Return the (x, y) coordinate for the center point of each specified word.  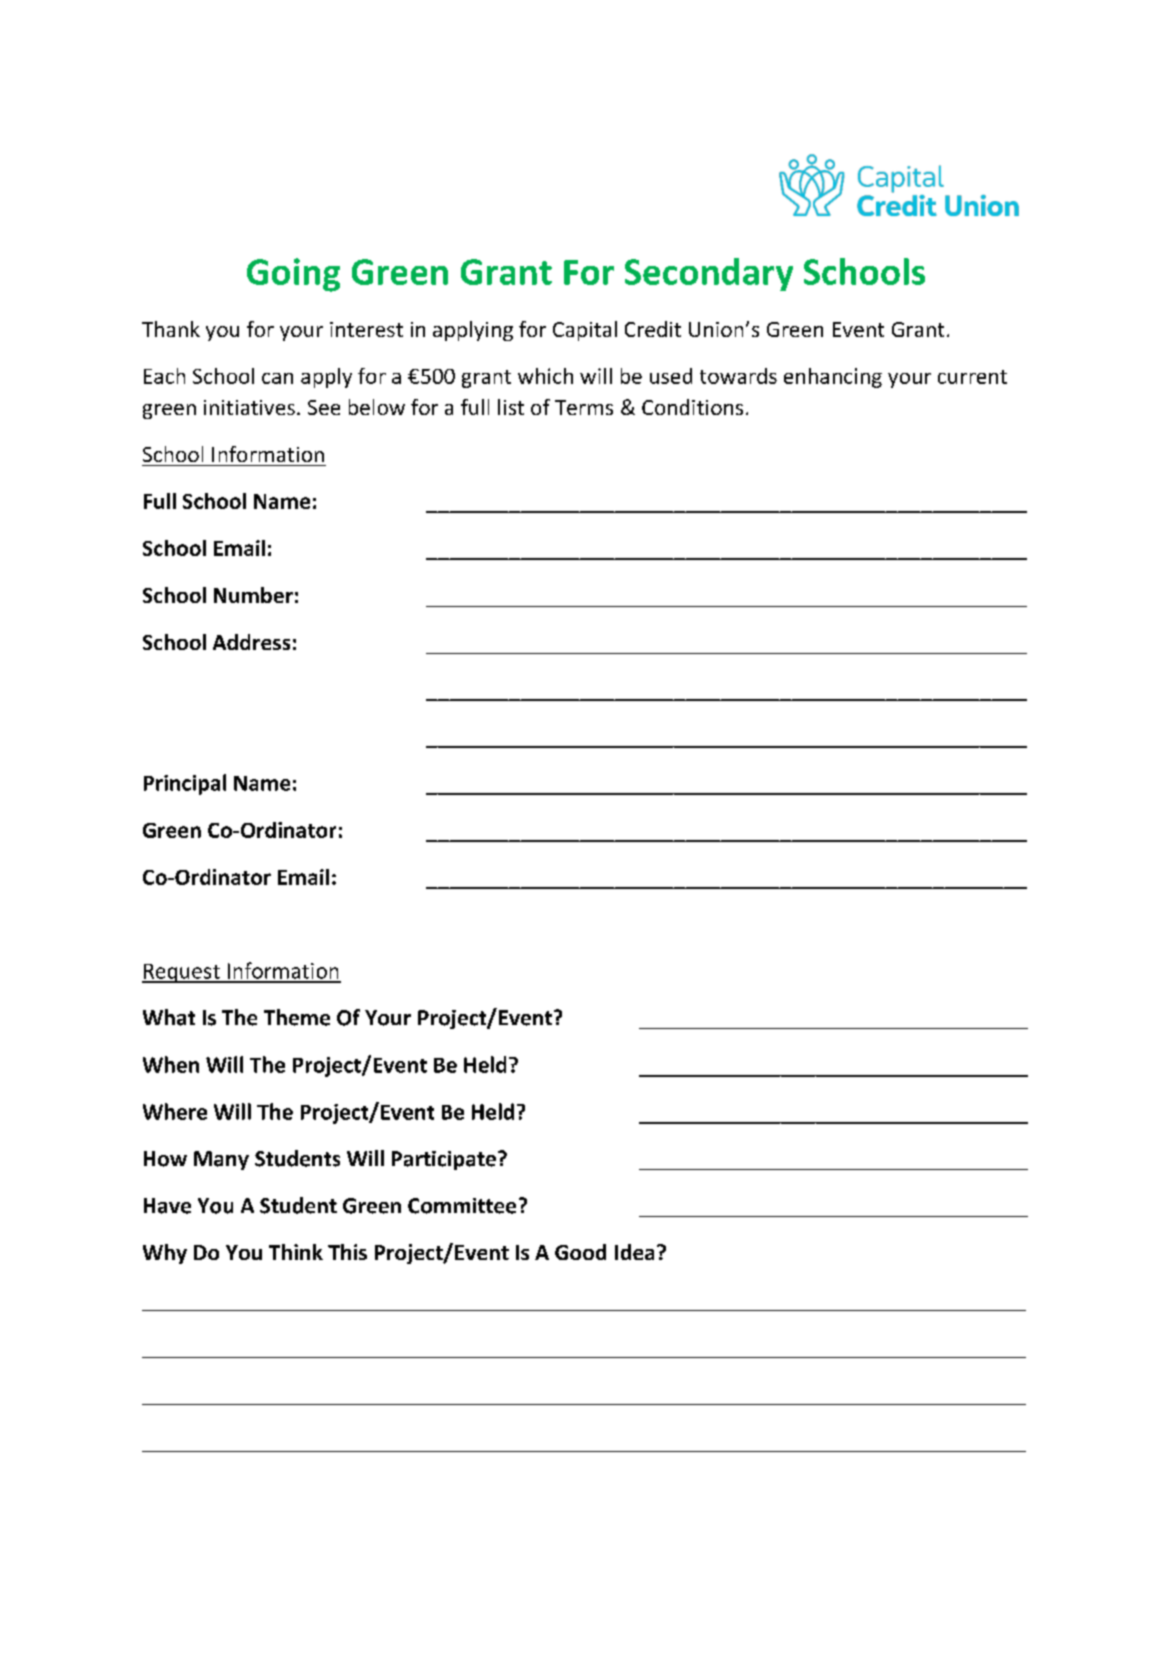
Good (580, 1252)
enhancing (833, 378)
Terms (584, 407)
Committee (462, 1206)
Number (253, 595)
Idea (634, 1252)
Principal (185, 784)
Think (296, 1252)
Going (293, 275)
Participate (444, 1160)
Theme (297, 1017)
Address (251, 642)
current (972, 377)
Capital (585, 331)
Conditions (692, 407)
